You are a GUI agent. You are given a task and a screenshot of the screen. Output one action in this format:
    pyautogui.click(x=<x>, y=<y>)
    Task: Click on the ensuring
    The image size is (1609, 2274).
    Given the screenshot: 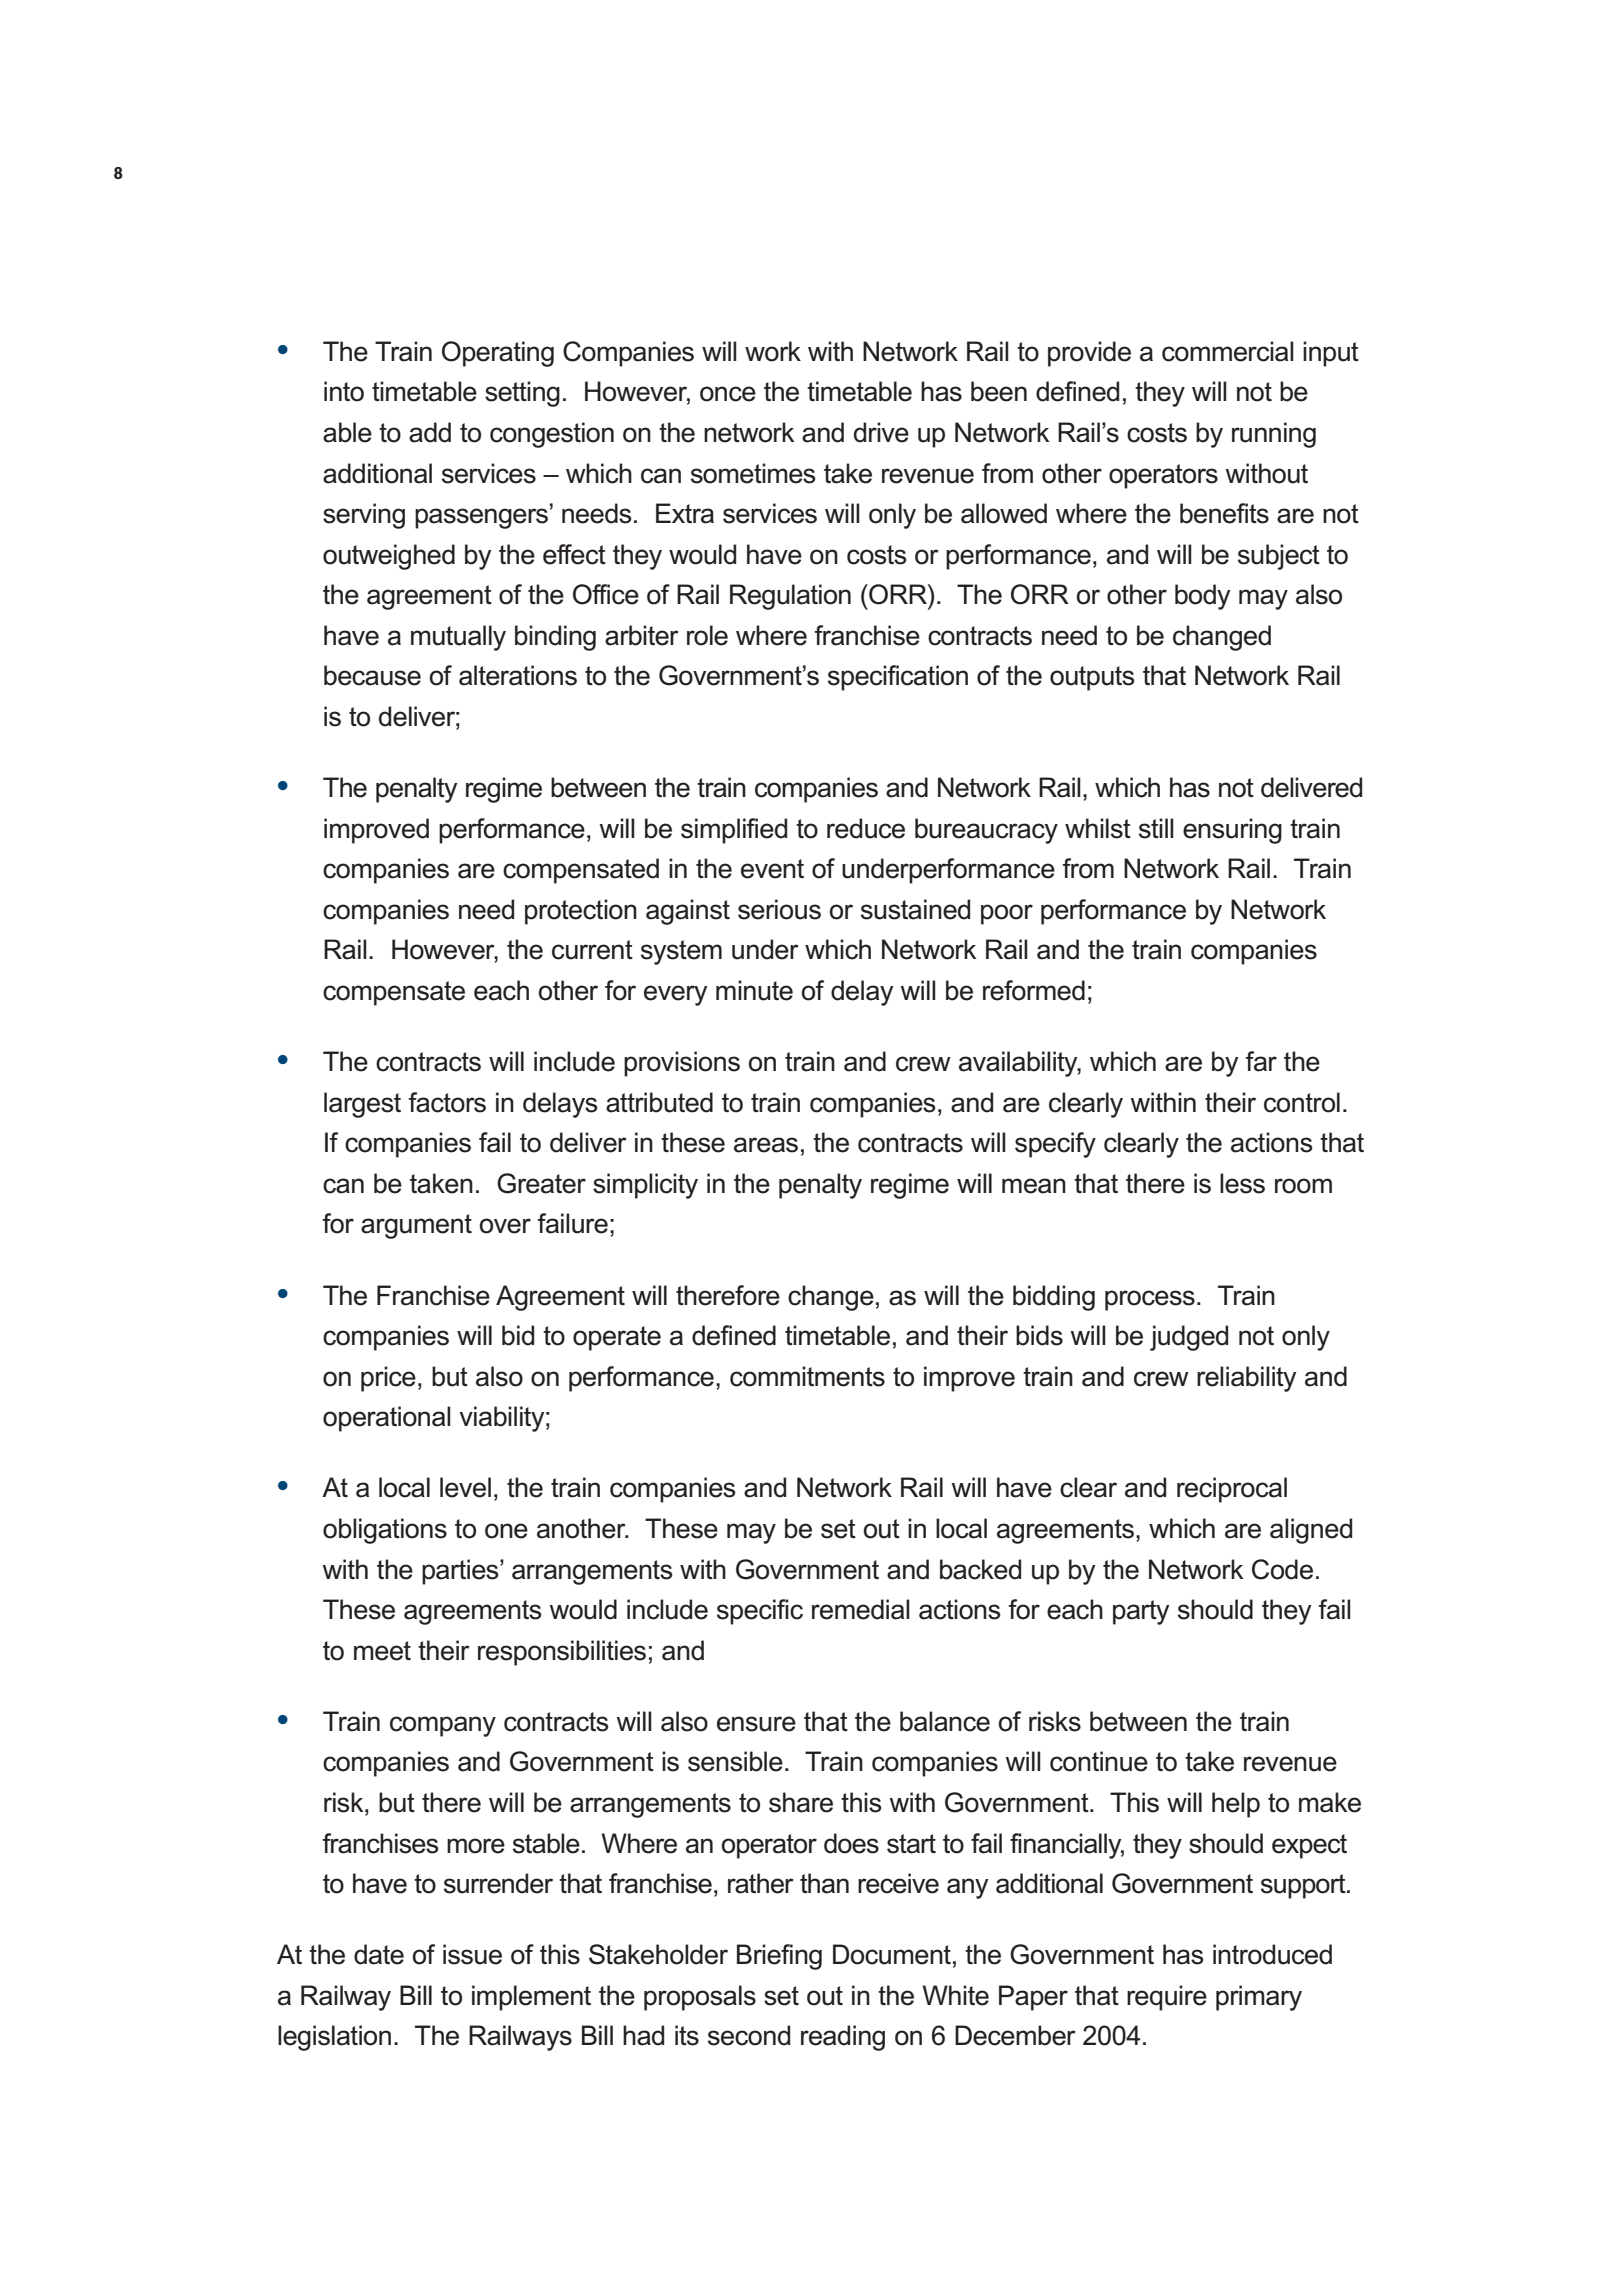 What is the action you would take?
    pyautogui.click(x=1232, y=831)
